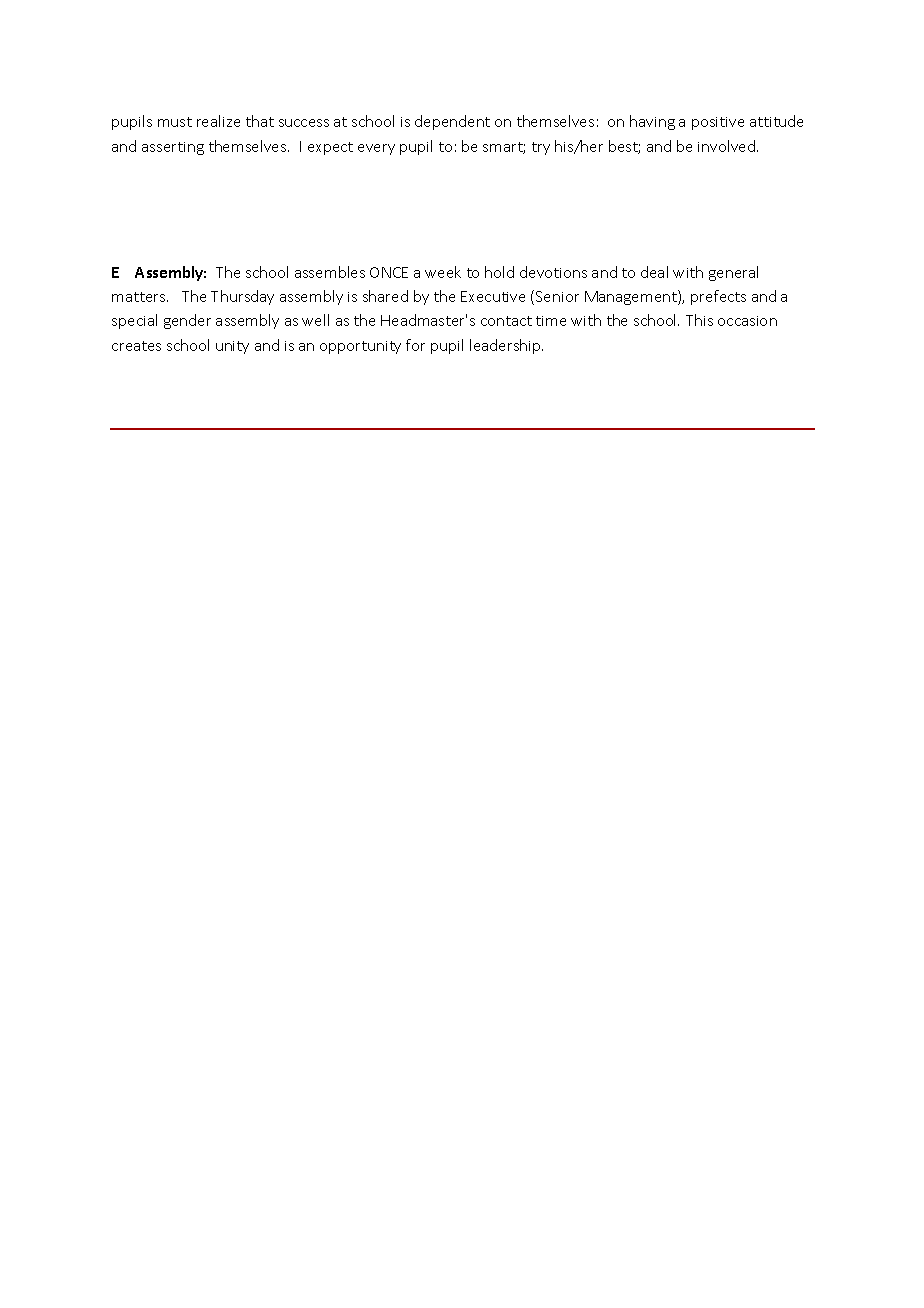  Describe the element at coordinates (415, 345) in the image. I see `for` at that location.
